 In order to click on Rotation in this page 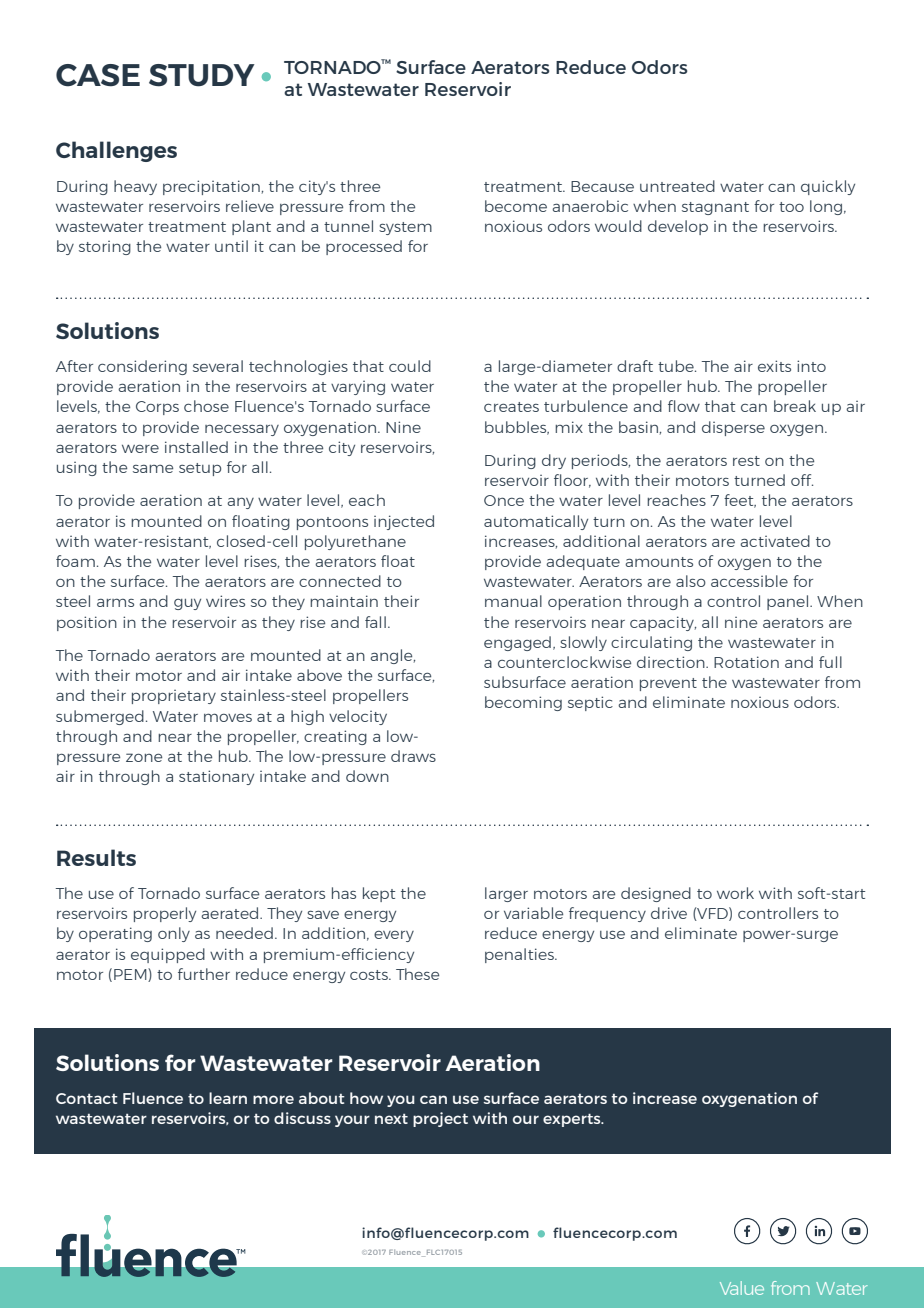, I will do `click(746, 662)`.
